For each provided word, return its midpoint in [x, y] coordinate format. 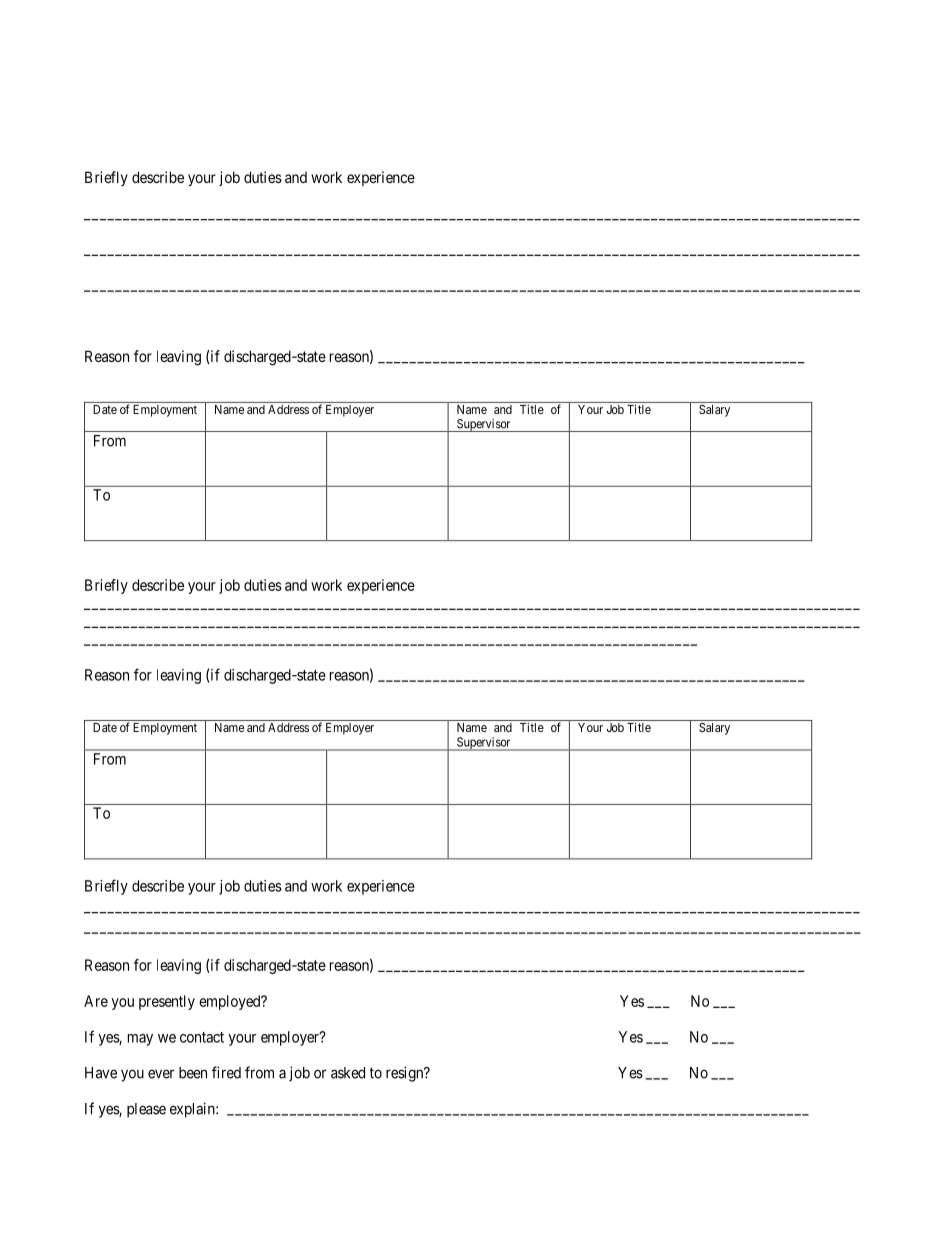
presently [167, 1002]
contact [202, 1037]
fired [226, 1072]
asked [348, 1073]
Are [96, 1001]
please [146, 1110]
